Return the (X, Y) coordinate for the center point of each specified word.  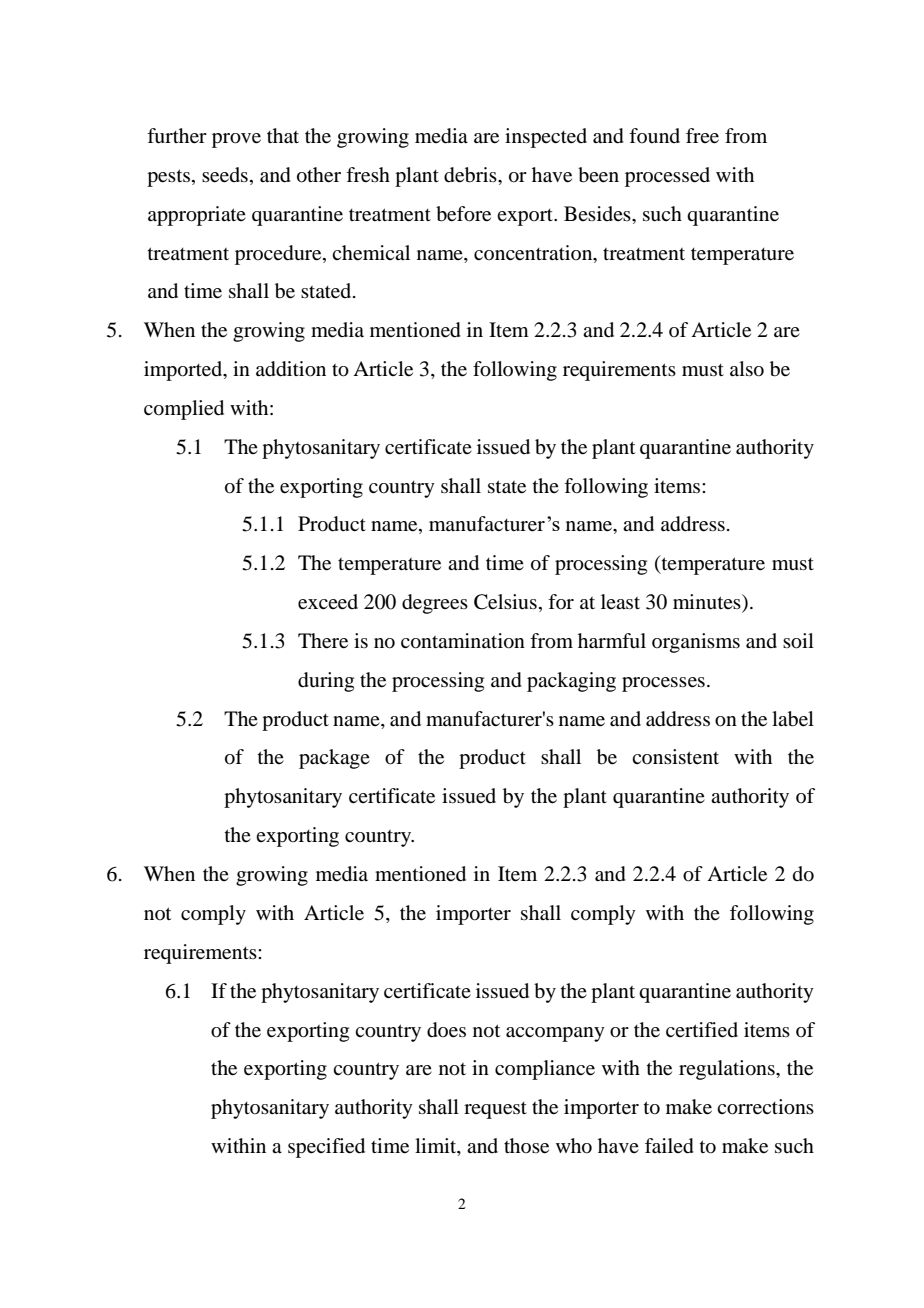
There (323, 641)
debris (471, 175)
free (702, 136)
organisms (696, 643)
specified (326, 1148)
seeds (225, 175)
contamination (463, 641)
